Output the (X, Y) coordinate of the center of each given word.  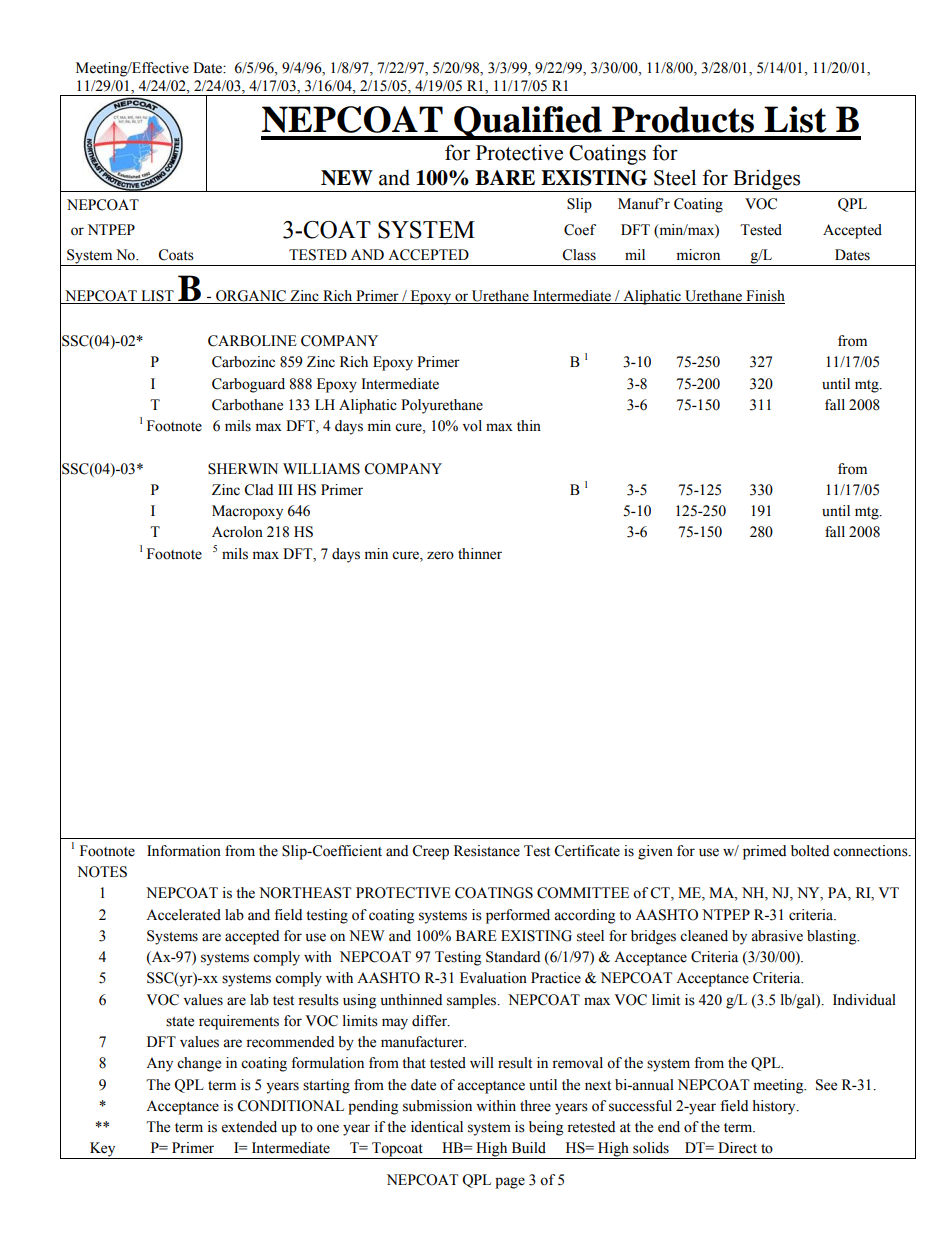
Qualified (528, 123)
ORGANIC (251, 297)
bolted (810, 851)
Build (529, 1148)
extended (249, 1127)
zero (440, 555)
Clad (258, 490)
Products (683, 119)
